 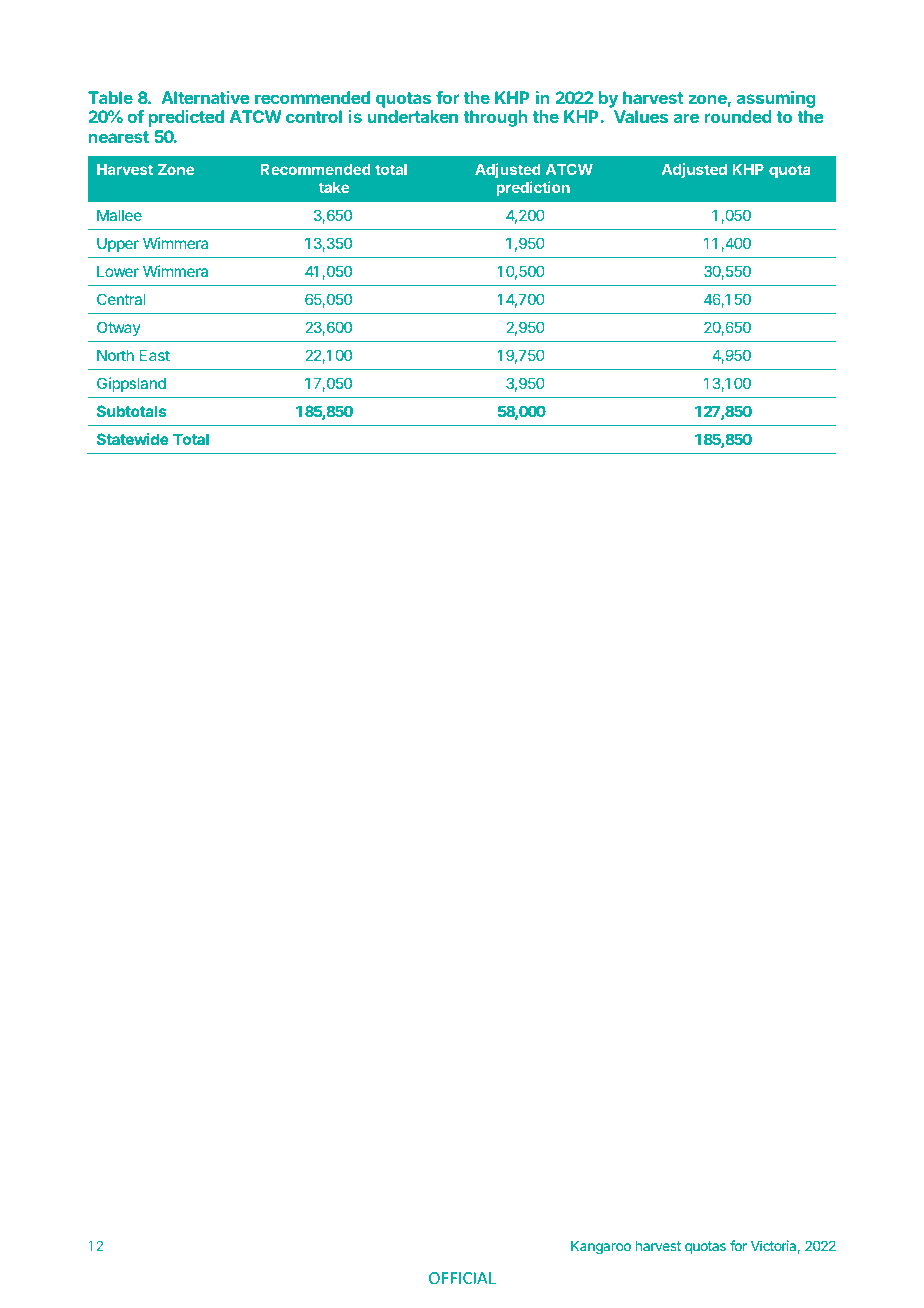 What do you see at coordinates (115, 355) in the screenshot?
I see `North` at bounding box center [115, 355].
